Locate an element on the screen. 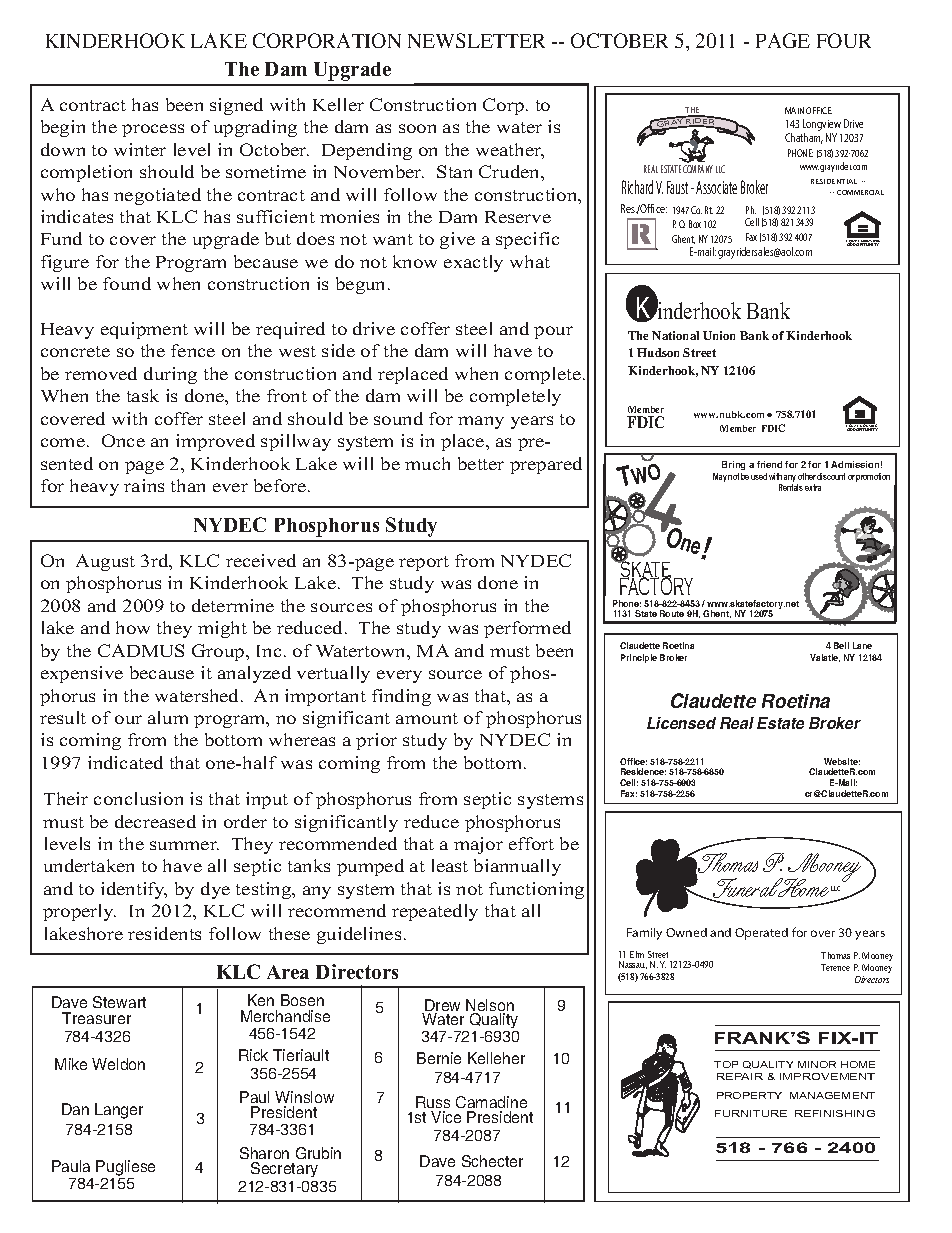  alum is located at coordinates (168, 717).
